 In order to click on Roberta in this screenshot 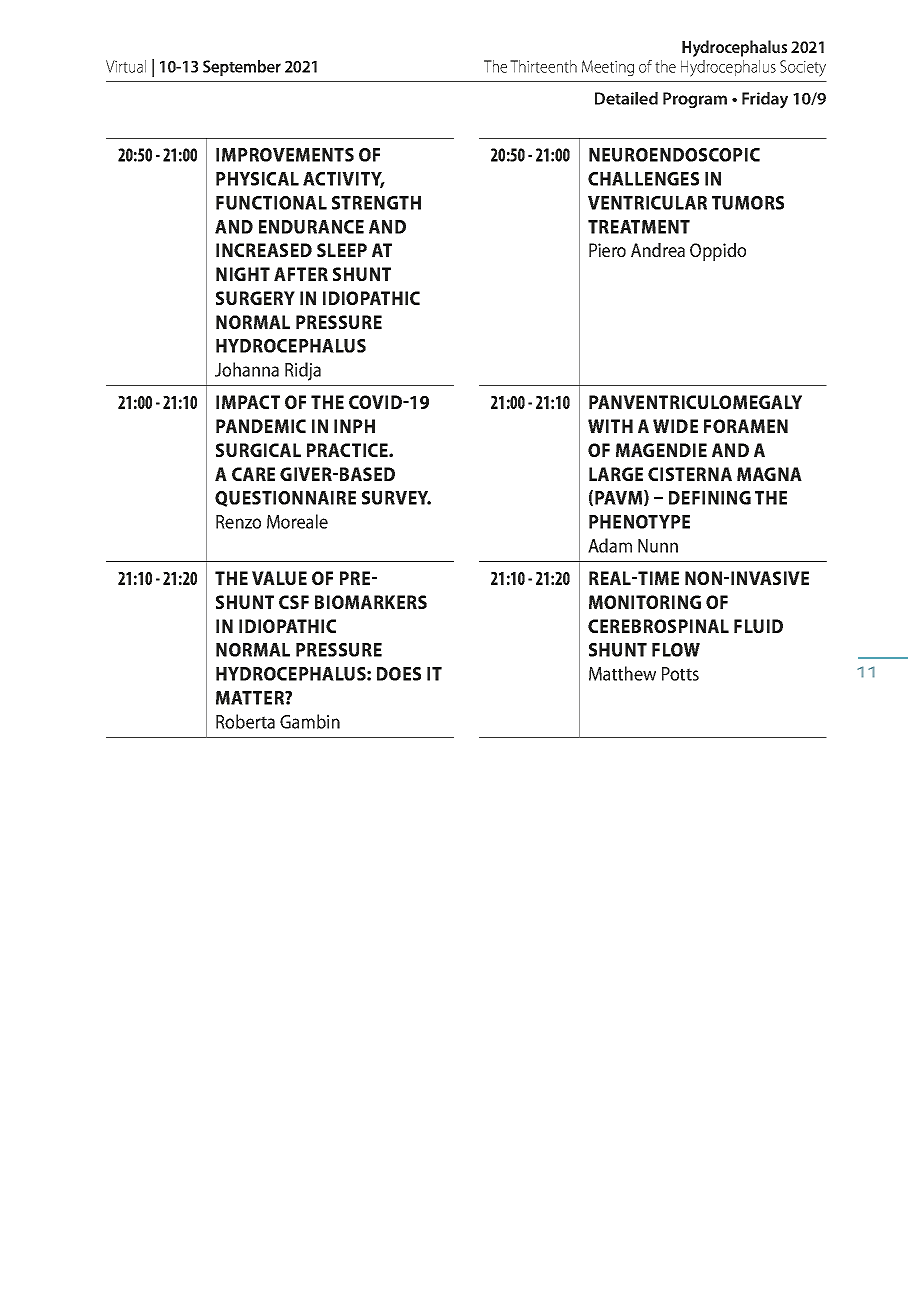, I will do `click(245, 721)`.
